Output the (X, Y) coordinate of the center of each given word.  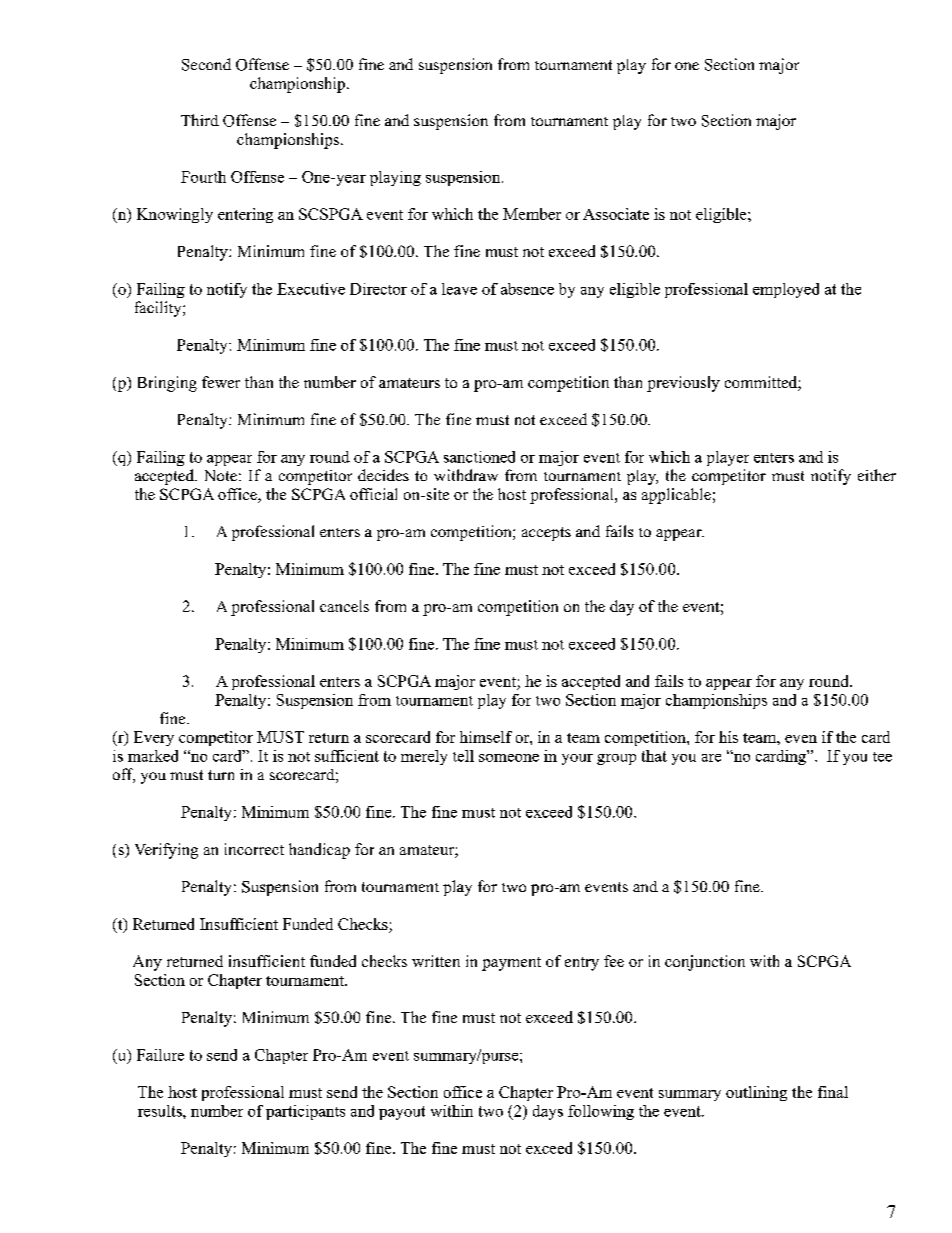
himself (486, 737)
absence (527, 289)
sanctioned (479, 457)
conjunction (705, 963)
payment (511, 964)
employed (786, 290)
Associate (616, 214)
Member (532, 214)
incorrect (254, 849)
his (728, 737)
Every (154, 738)
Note (221, 475)
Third (200, 120)
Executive (311, 289)
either (877, 475)
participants (305, 1112)
